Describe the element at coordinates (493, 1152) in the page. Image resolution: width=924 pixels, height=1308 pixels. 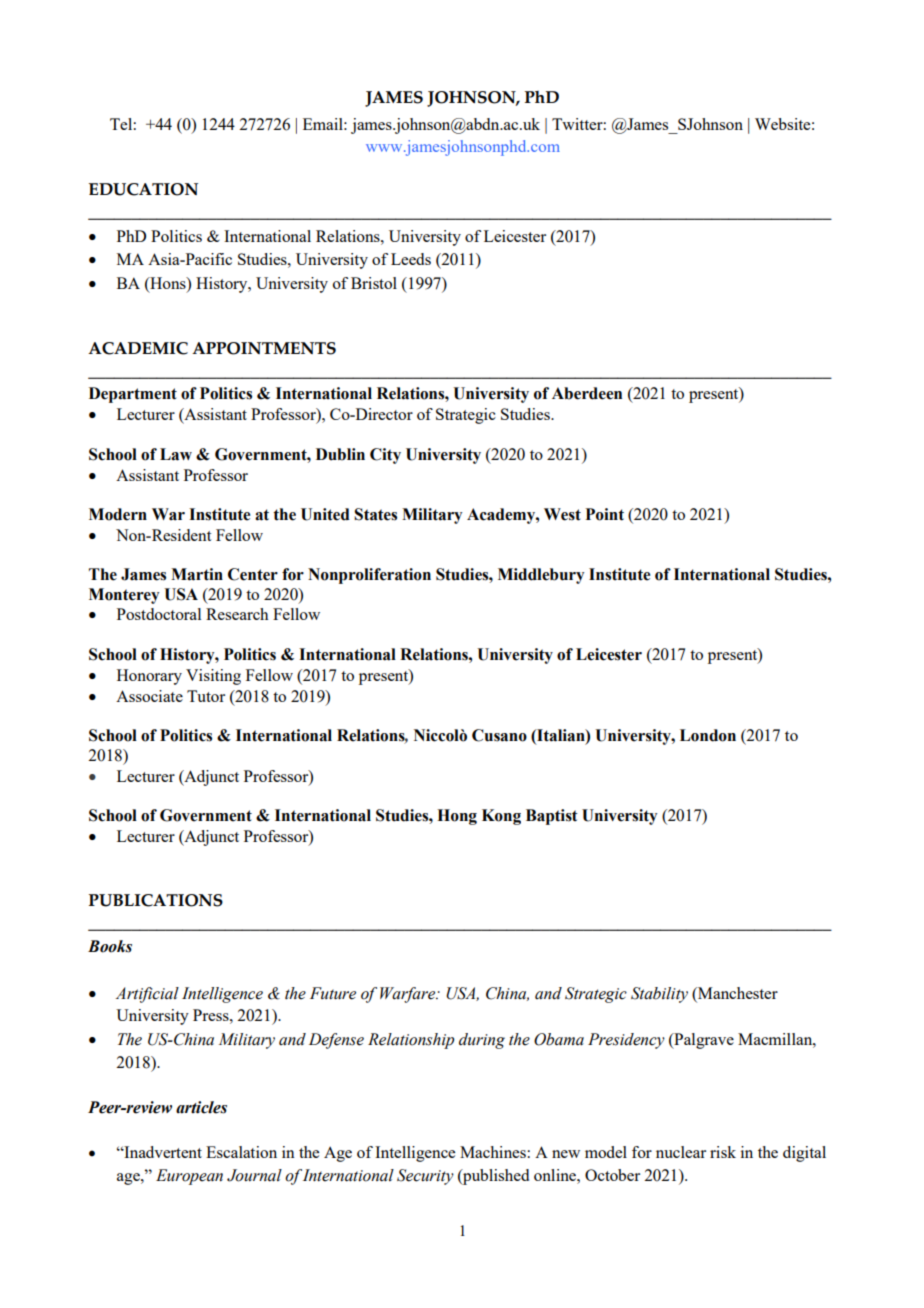
I see `Machines` at that location.
